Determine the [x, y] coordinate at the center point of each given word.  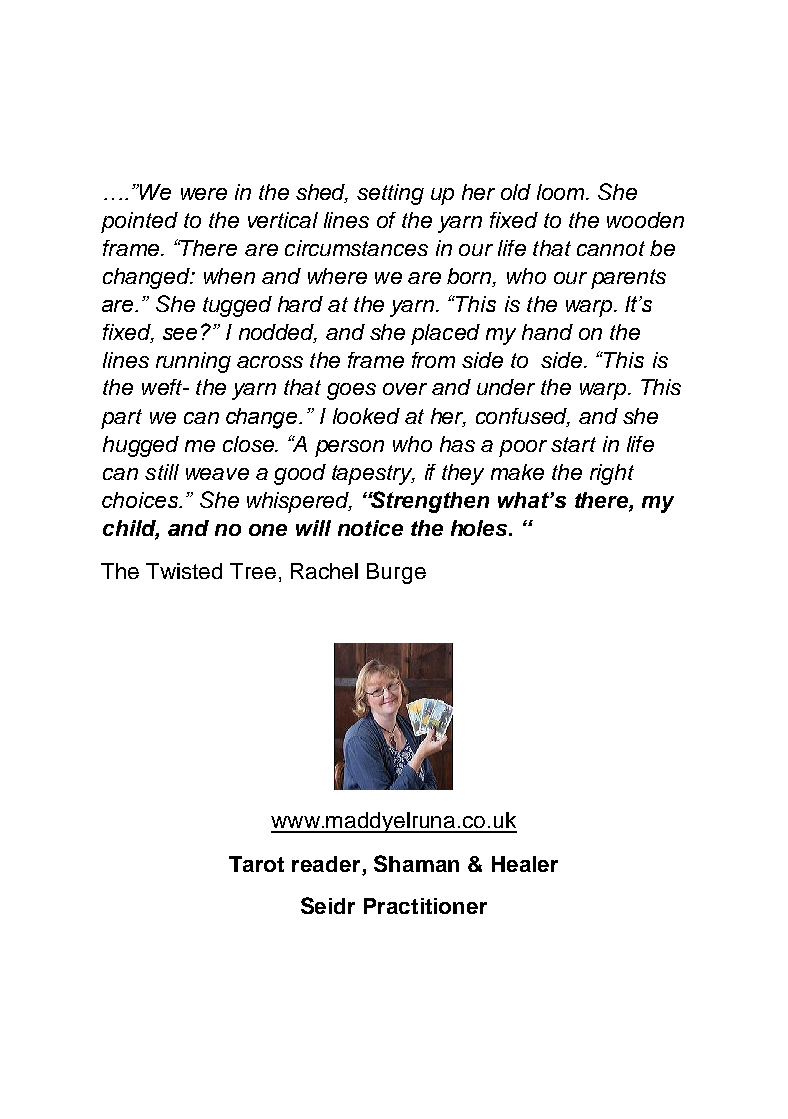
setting [390, 194]
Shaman [416, 863]
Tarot [256, 864]
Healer [525, 864]
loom [562, 192]
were [204, 194]
